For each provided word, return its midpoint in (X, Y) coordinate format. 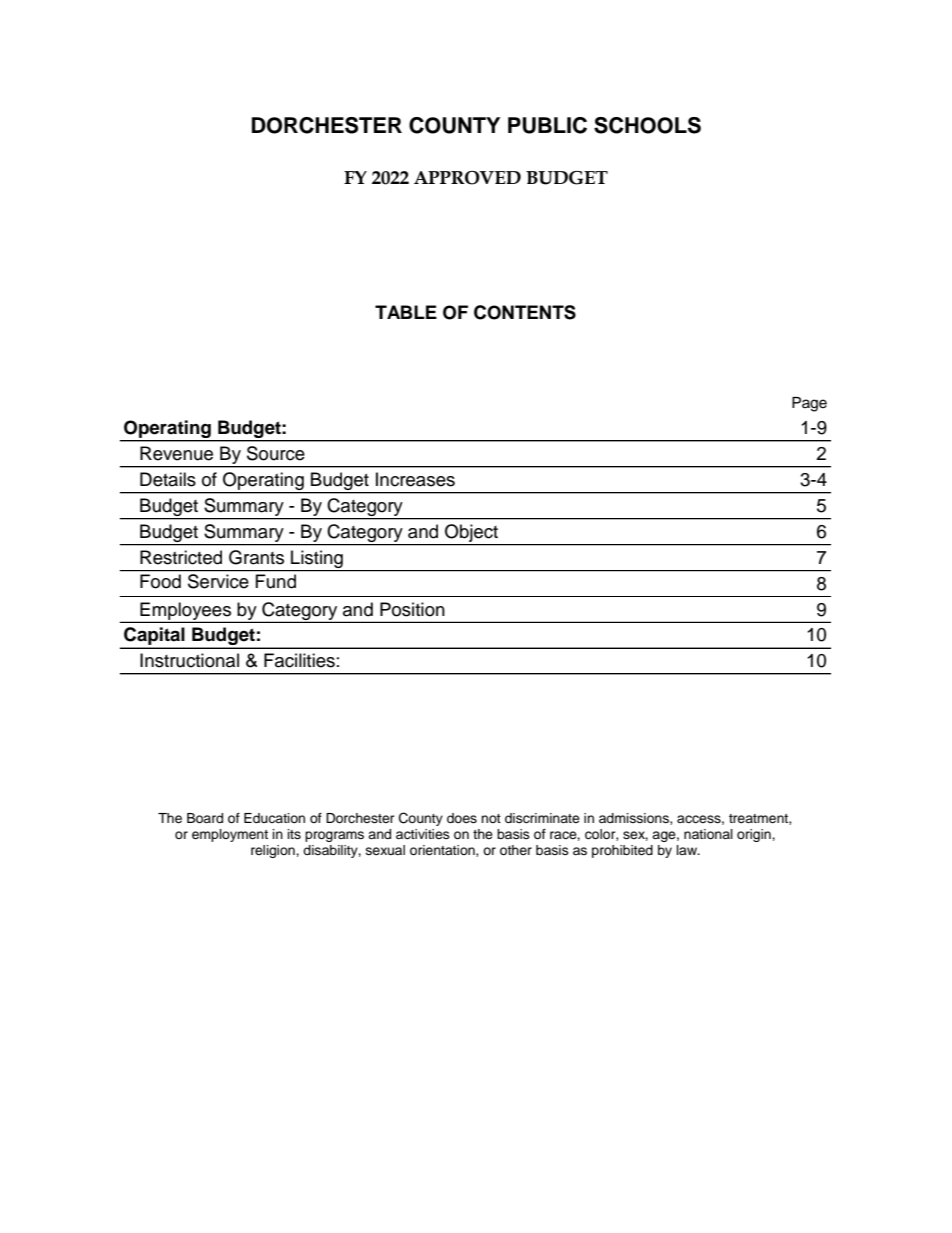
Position (412, 609)
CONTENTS (525, 312)
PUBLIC (547, 125)
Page (809, 404)
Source (276, 453)
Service (218, 581)
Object (471, 533)
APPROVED (467, 178)
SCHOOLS (647, 125)
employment (230, 835)
